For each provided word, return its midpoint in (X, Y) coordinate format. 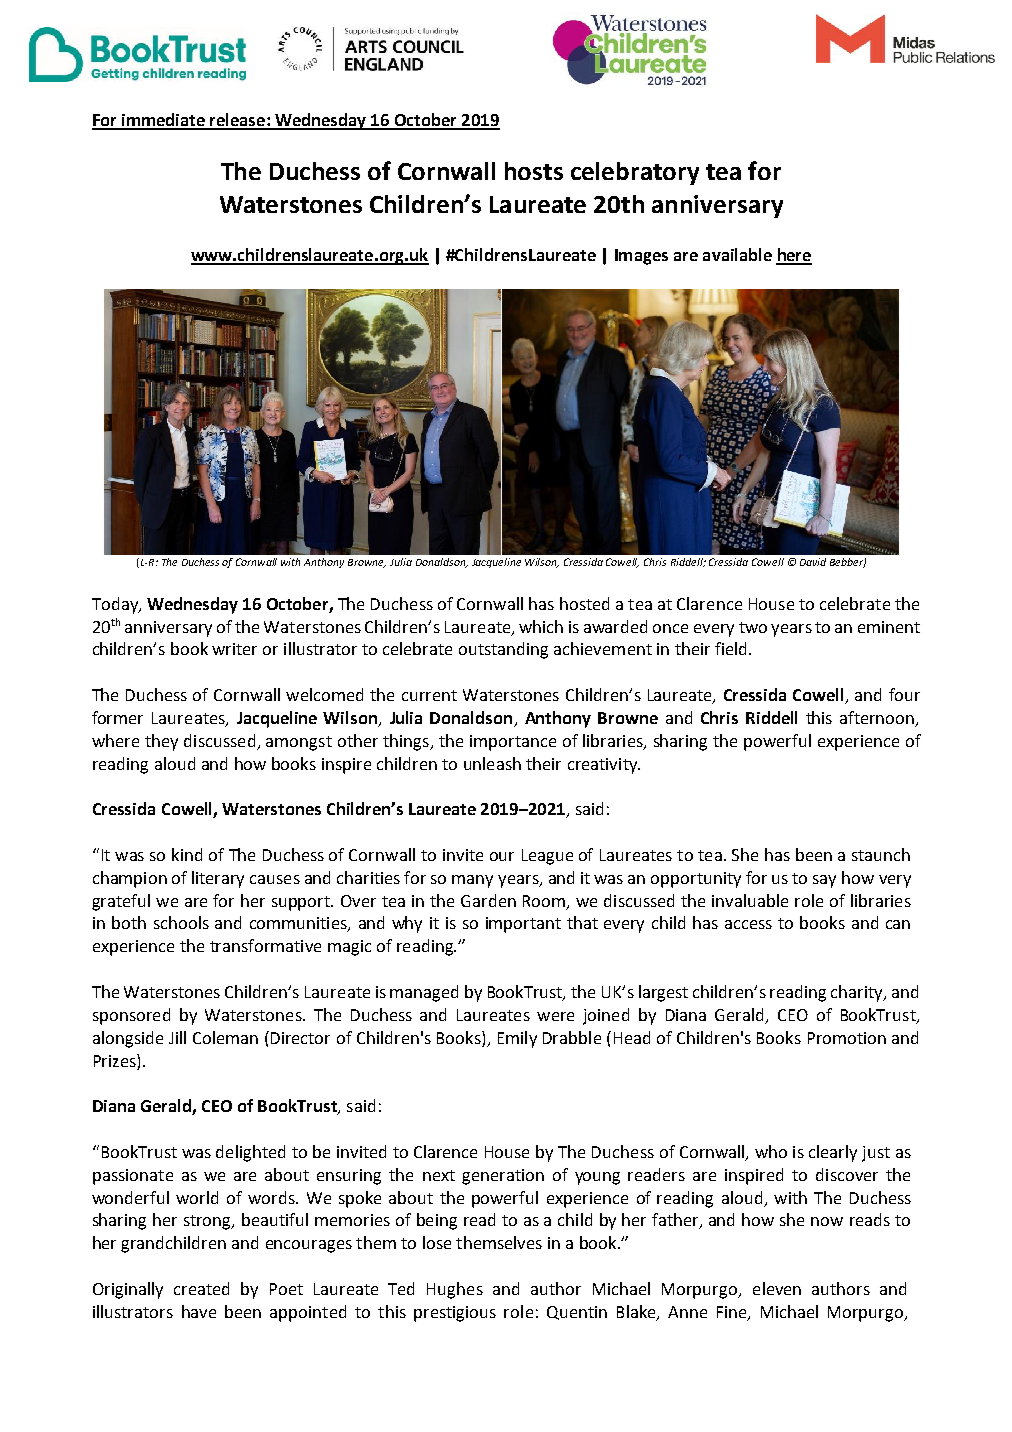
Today (116, 605)
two (753, 627)
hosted (584, 603)
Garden (488, 900)
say (824, 881)
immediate (163, 121)
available (737, 254)
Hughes (455, 1290)
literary (218, 879)
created (201, 1288)
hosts (534, 171)
